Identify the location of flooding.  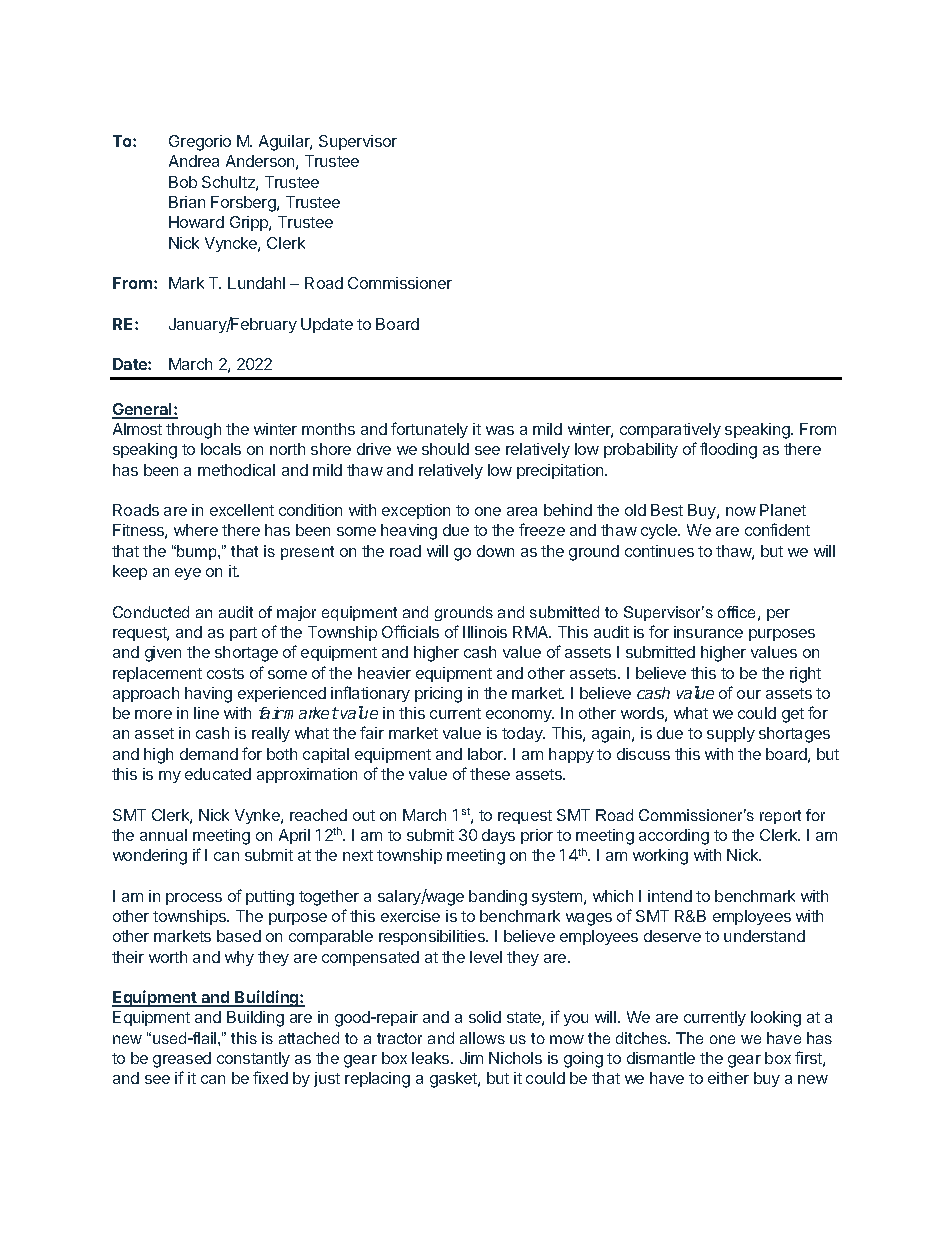
(728, 450).
